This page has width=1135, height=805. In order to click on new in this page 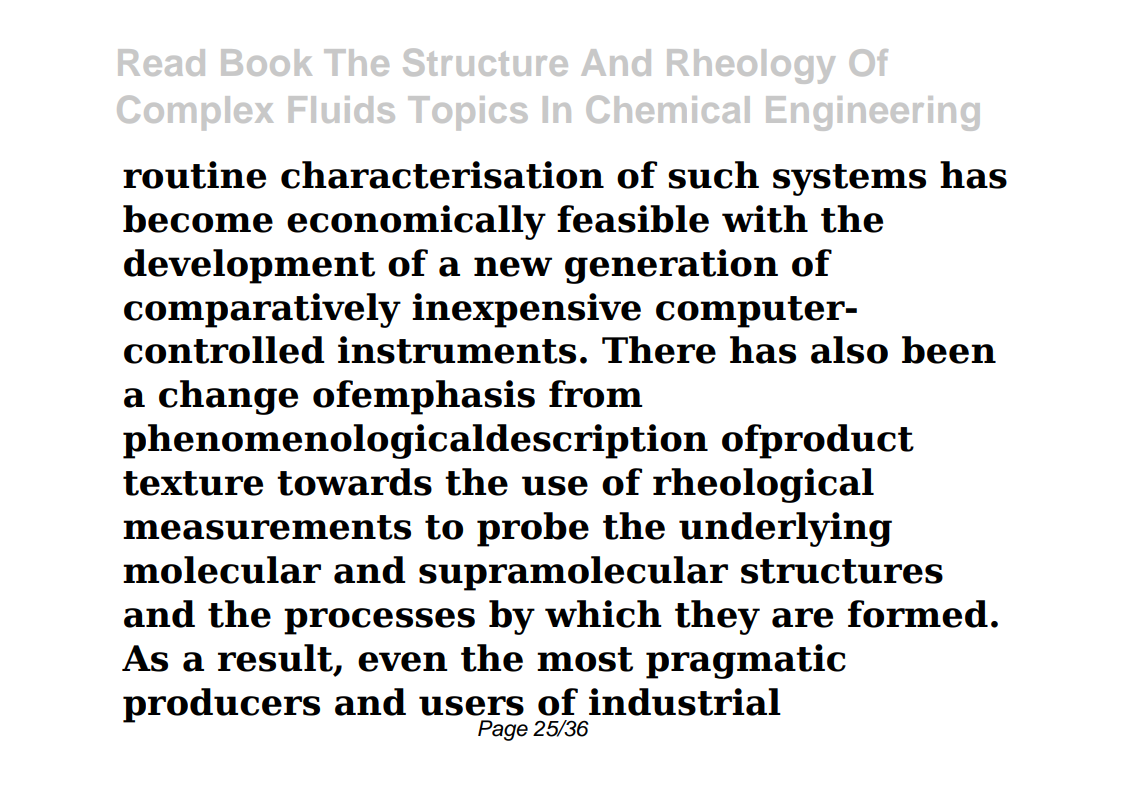, I will do `click(513, 267)`.
